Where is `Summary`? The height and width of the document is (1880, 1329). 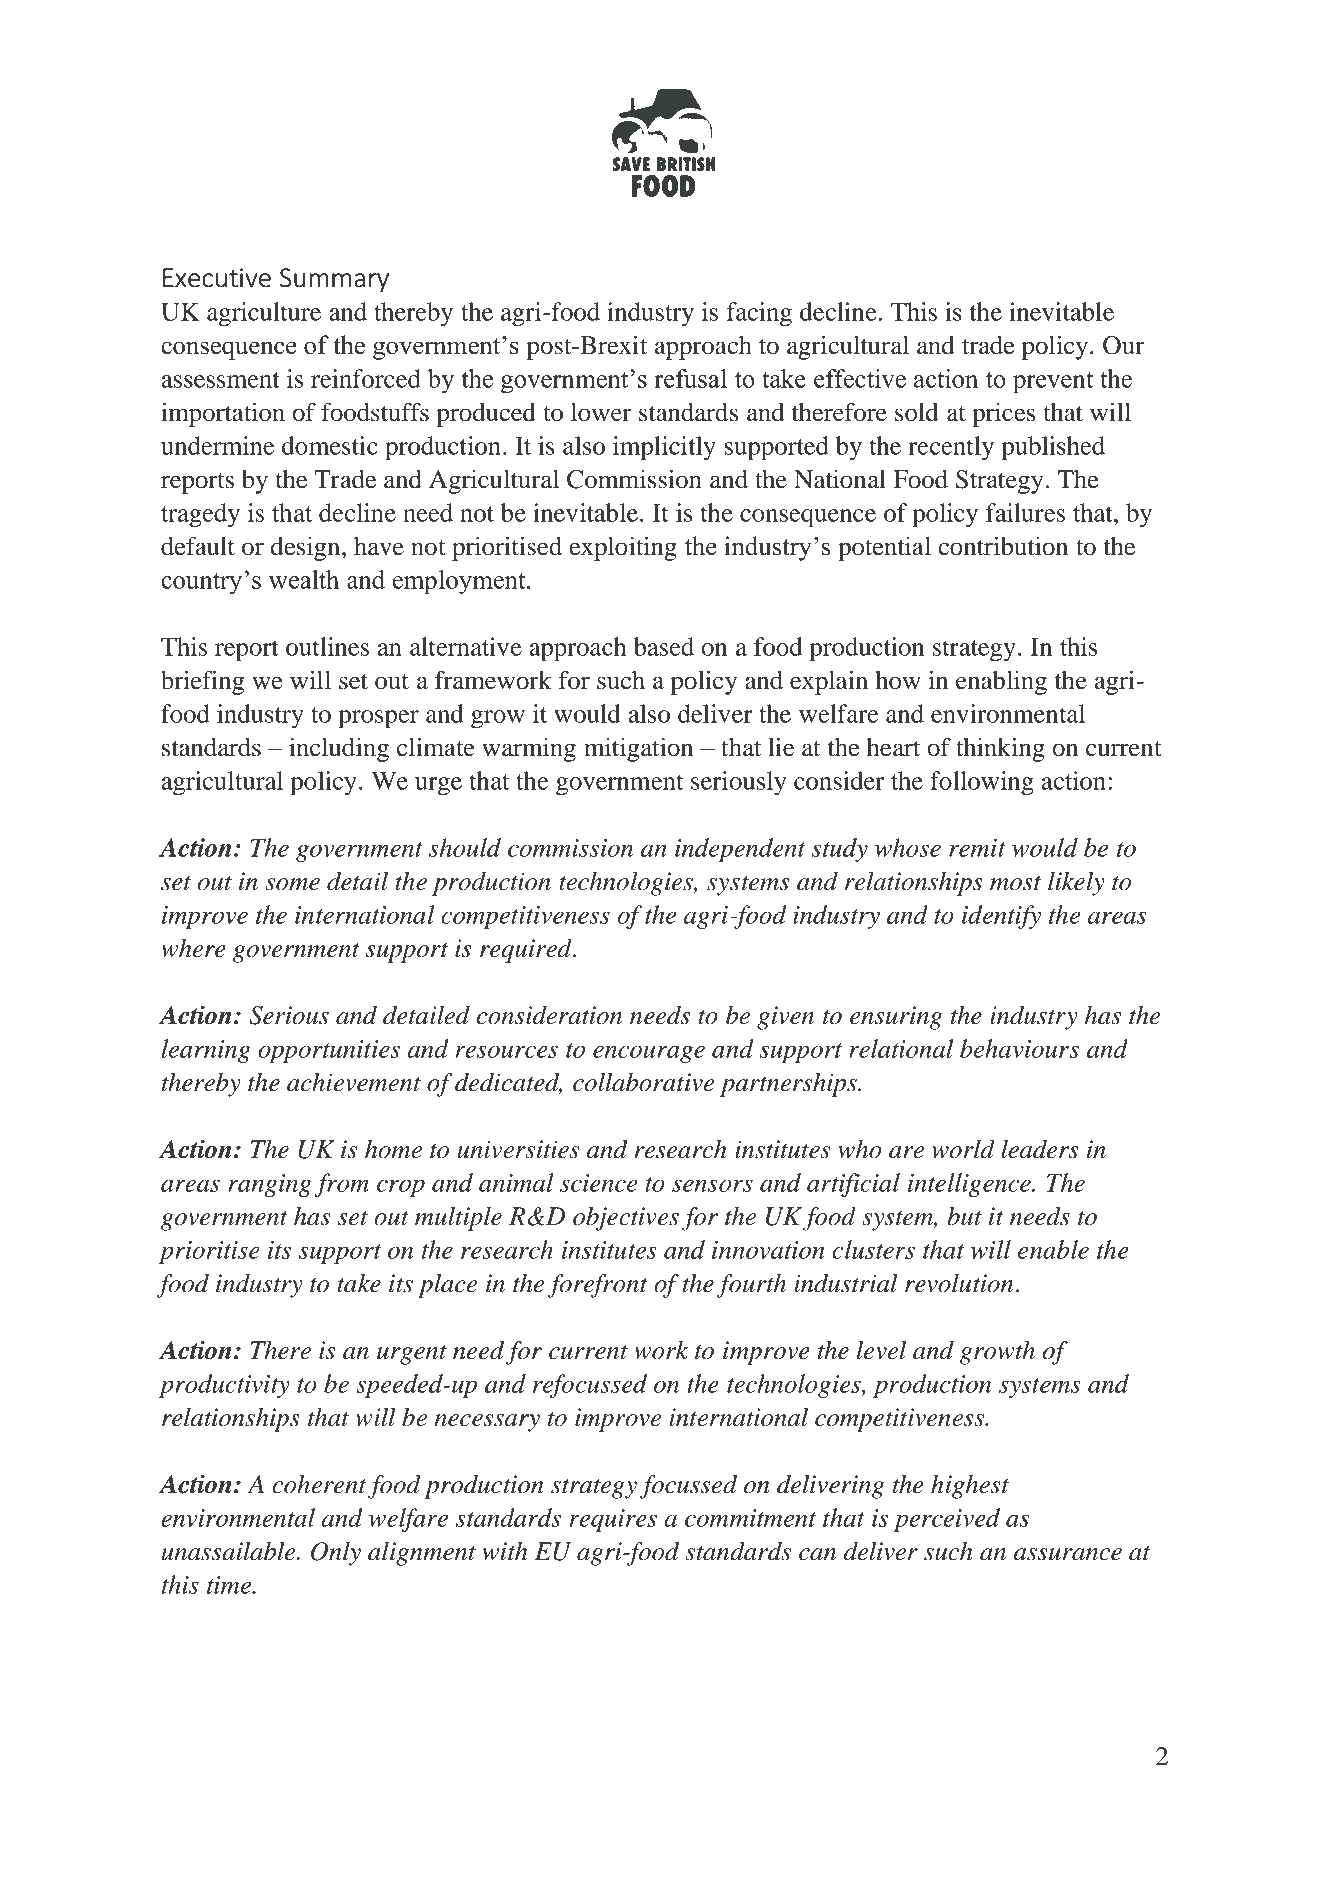 Summary is located at coordinates (334, 280).
